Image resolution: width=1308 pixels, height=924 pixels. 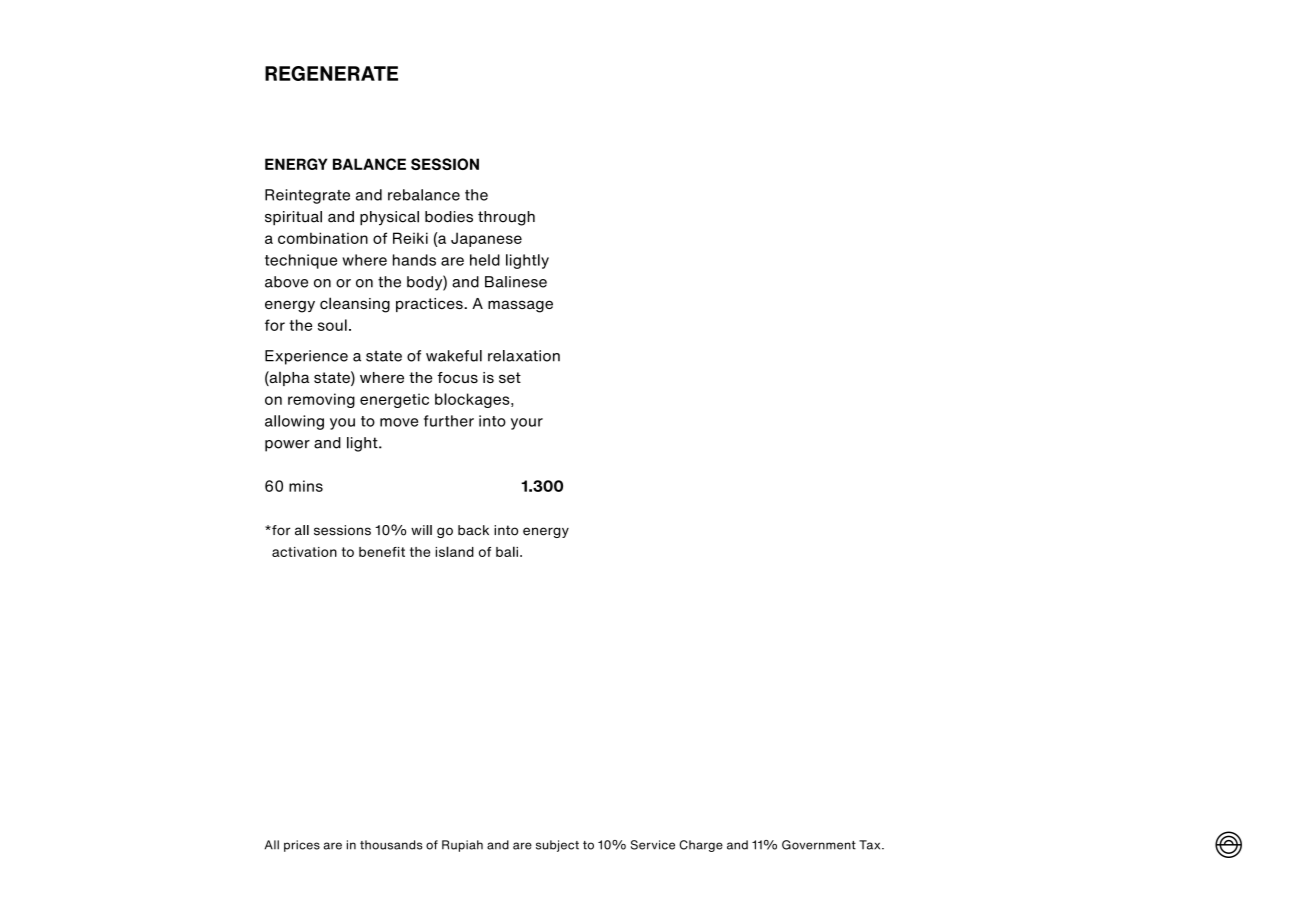 I want to click on your, so click(x=527, y=424).
